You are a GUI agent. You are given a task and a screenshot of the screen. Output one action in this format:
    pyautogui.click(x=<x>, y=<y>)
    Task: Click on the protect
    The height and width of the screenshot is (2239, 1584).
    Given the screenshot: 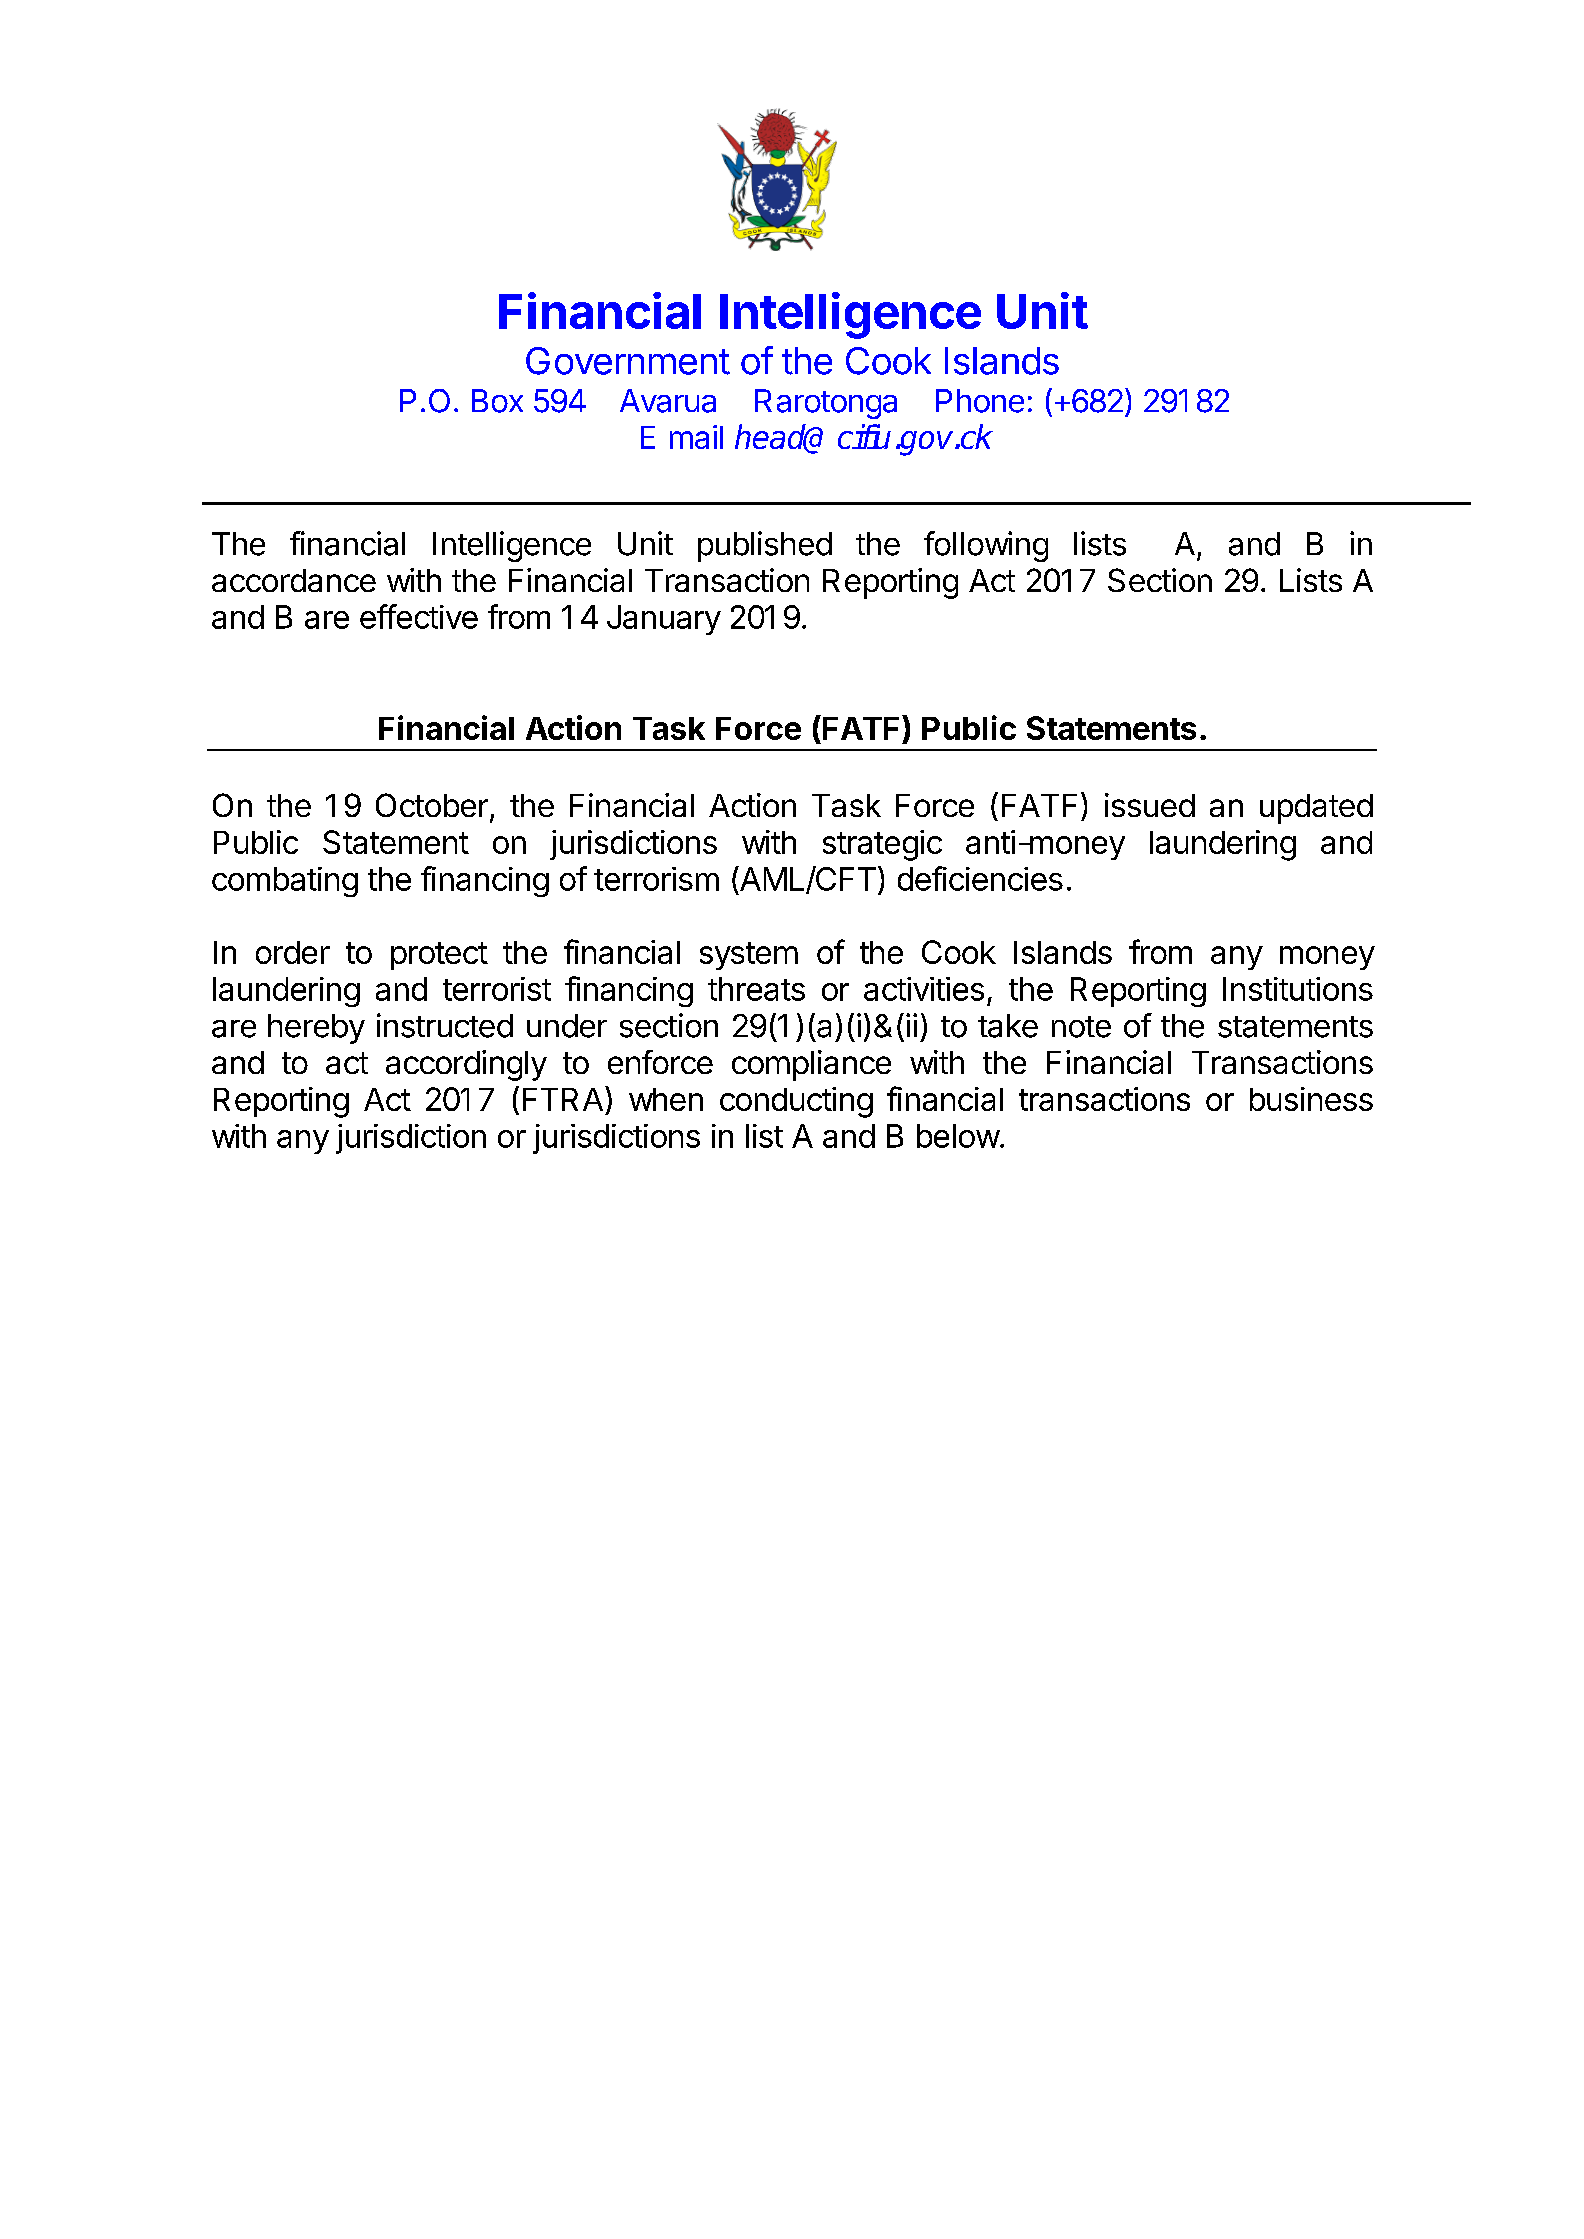 What is the action you would take?
    pyautogui.click(x=439, y=956)
